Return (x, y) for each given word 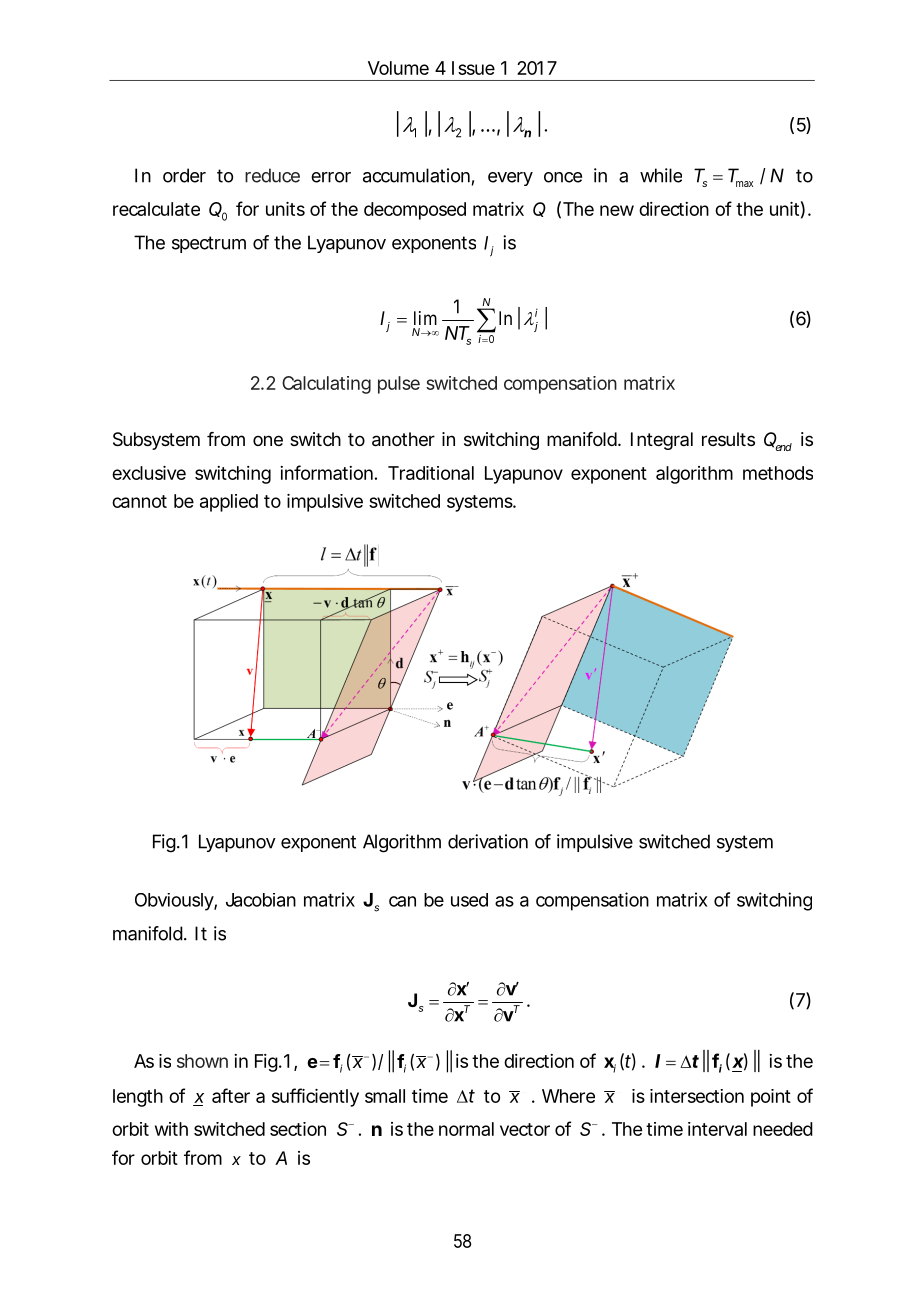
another (403, 439)
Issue (473, 68)
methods (778, 473)
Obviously (174, 902)
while (661, 175)
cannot (139, 501)
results (728, 439)
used (469, 900)
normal (466, 1129)
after (231, 1095)
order (184, 175)
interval (717, 1129)
